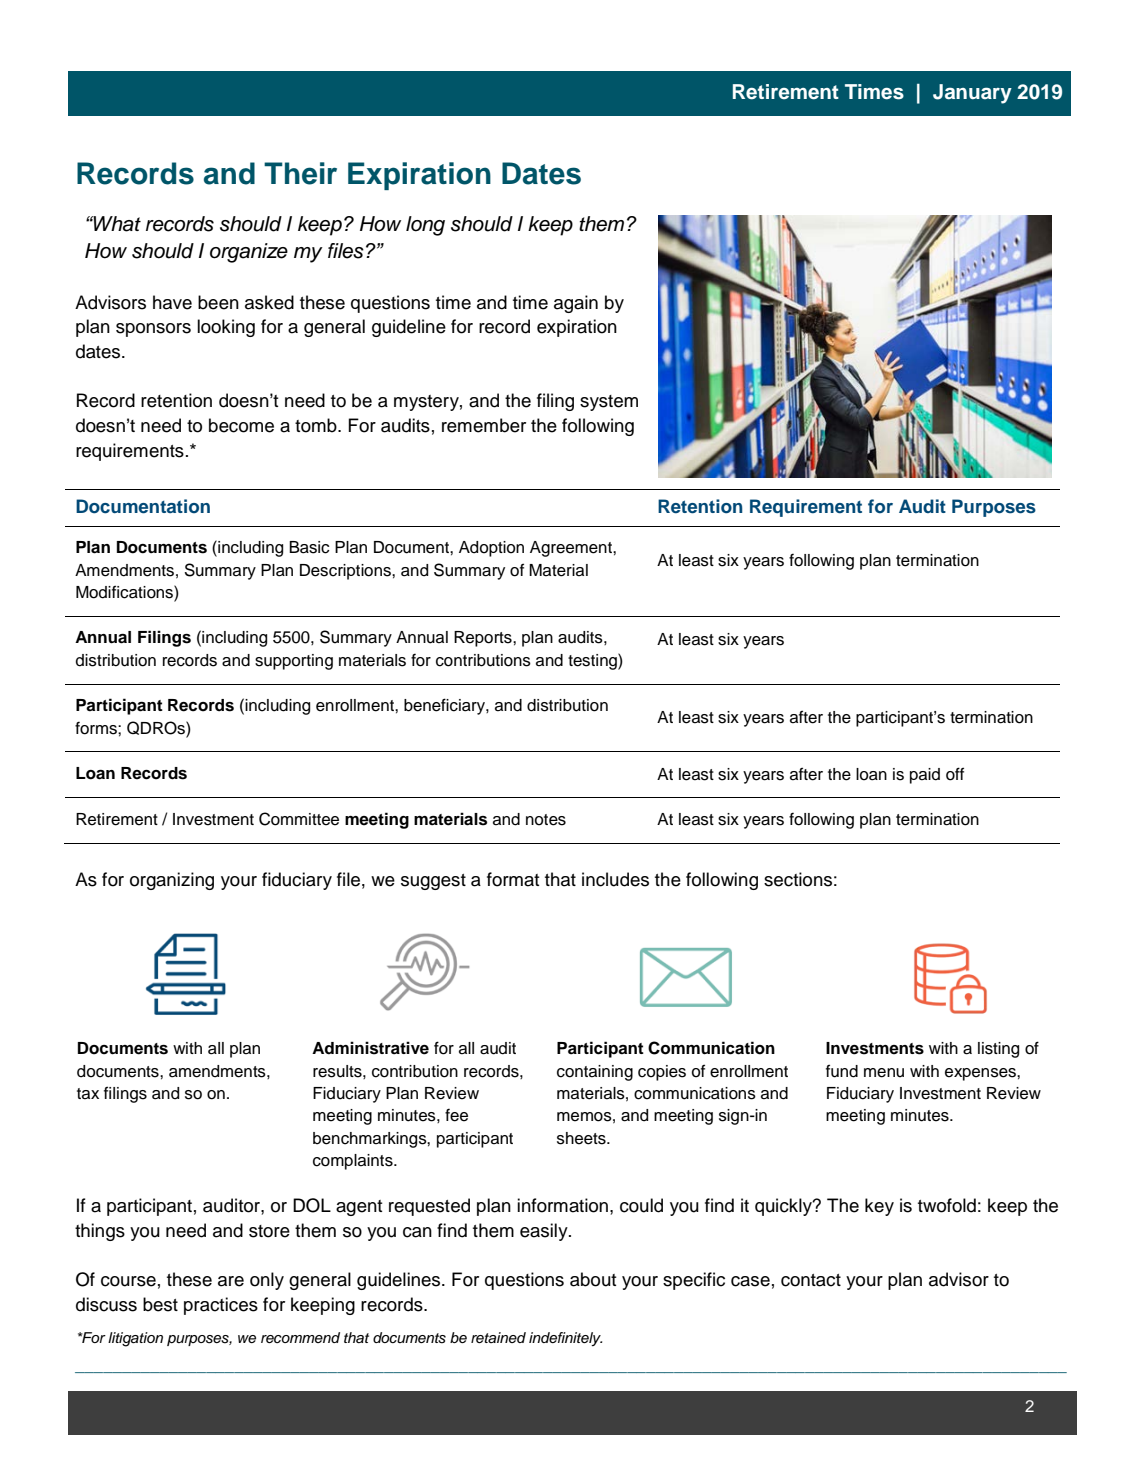 This screenshot has height=1481, width=1144. I want to click on January, so click(972, 94).
